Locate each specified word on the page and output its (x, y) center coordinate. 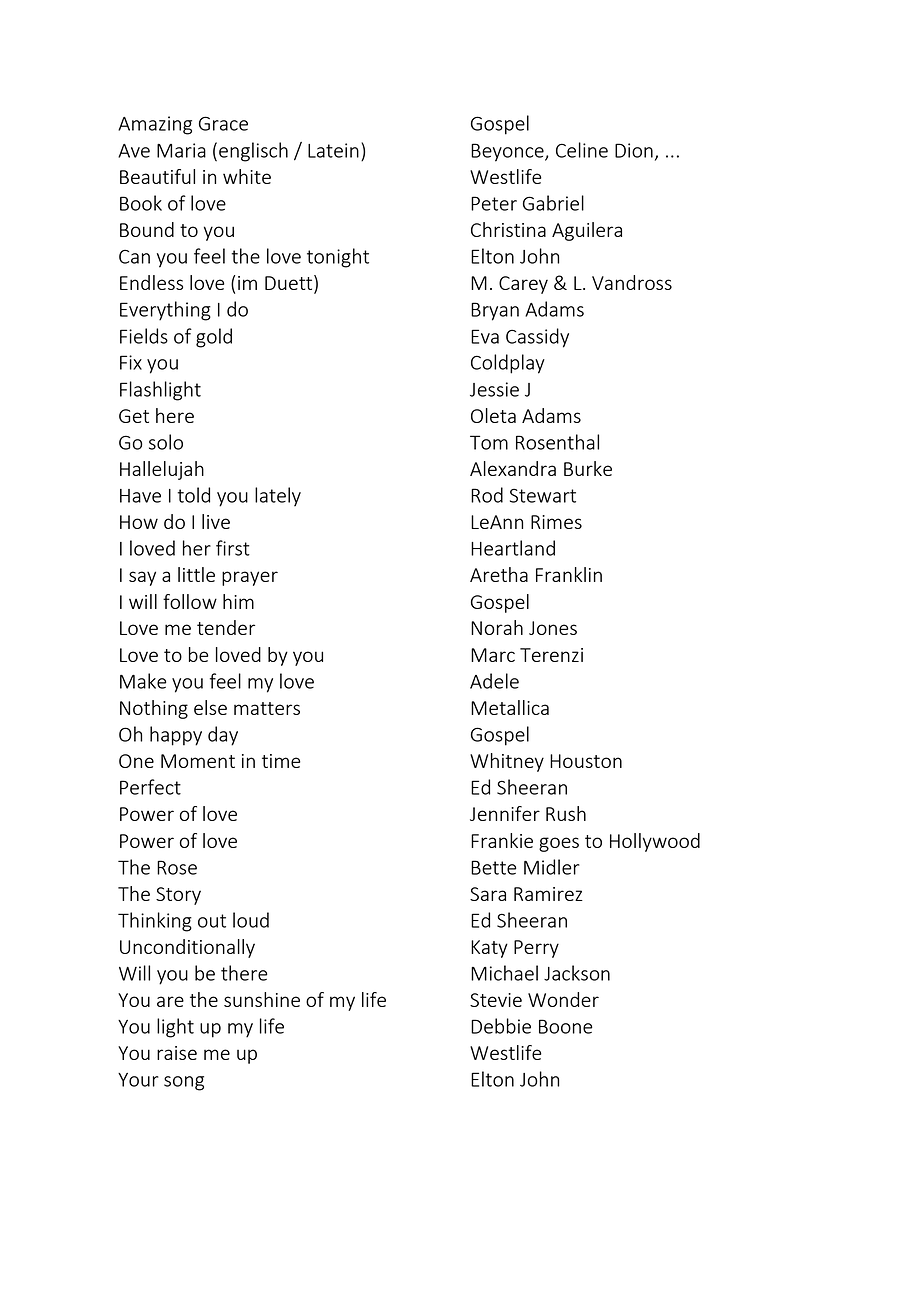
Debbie (501, 1026)
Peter (494, 203)
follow (190, 601)
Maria (181, 150)
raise (177, 1053)
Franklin (569, 574)
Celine (582, 150)
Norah (497, 627)
